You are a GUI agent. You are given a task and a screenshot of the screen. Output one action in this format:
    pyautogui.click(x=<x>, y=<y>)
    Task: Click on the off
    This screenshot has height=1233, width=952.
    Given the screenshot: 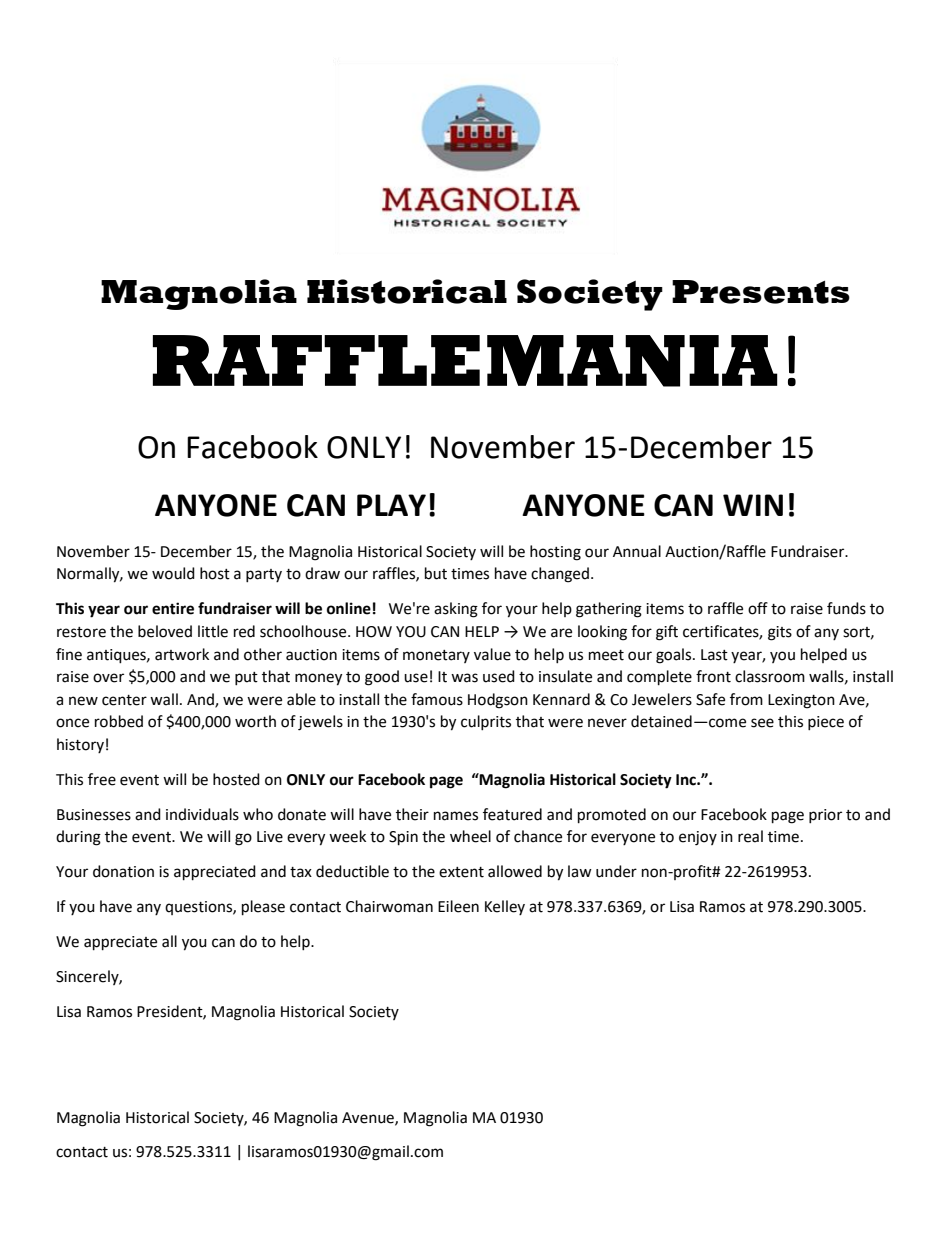 What is the action you would take?
    pyautogui.click(x=758, y=608)
